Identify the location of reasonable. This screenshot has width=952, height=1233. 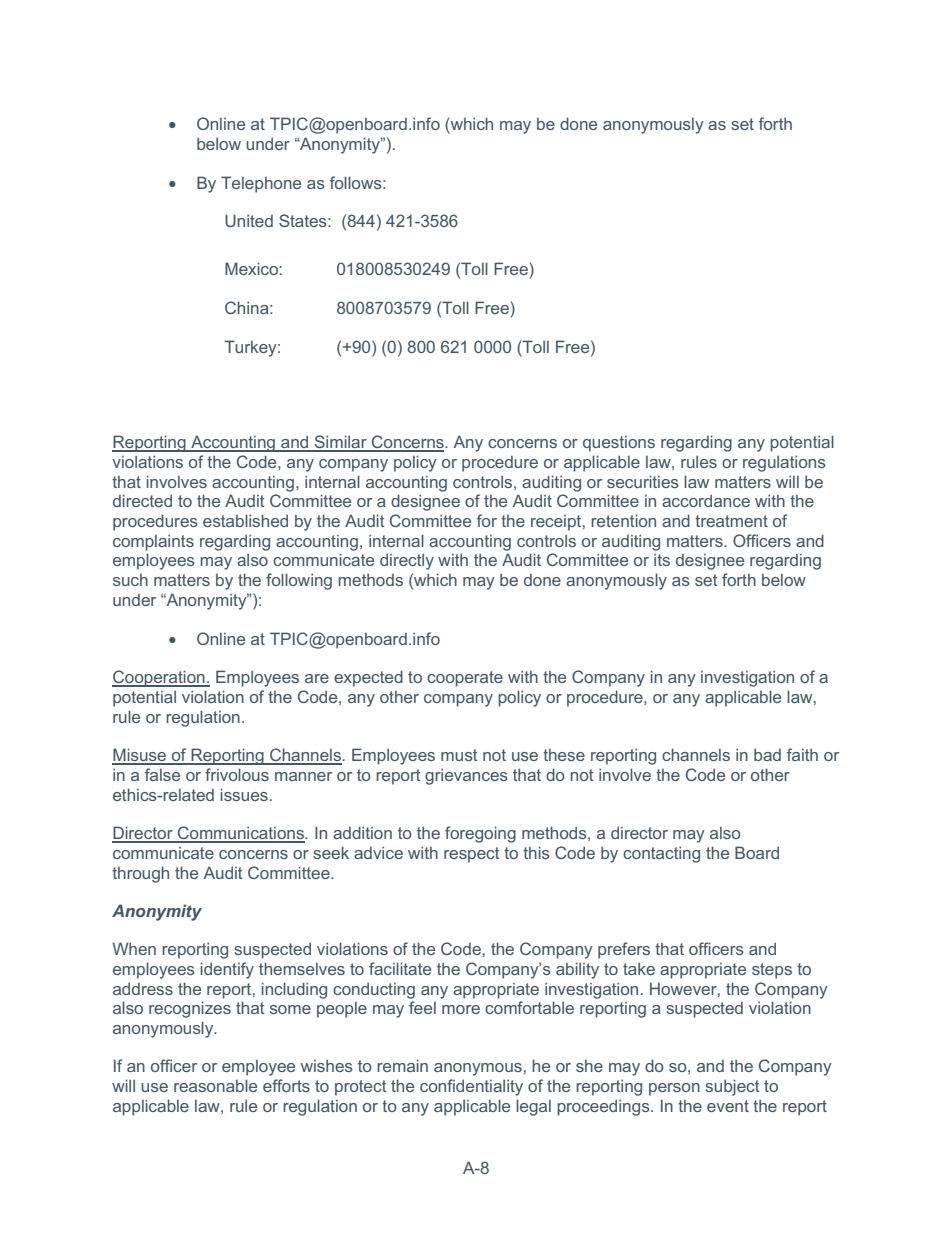
(215, 1085).
